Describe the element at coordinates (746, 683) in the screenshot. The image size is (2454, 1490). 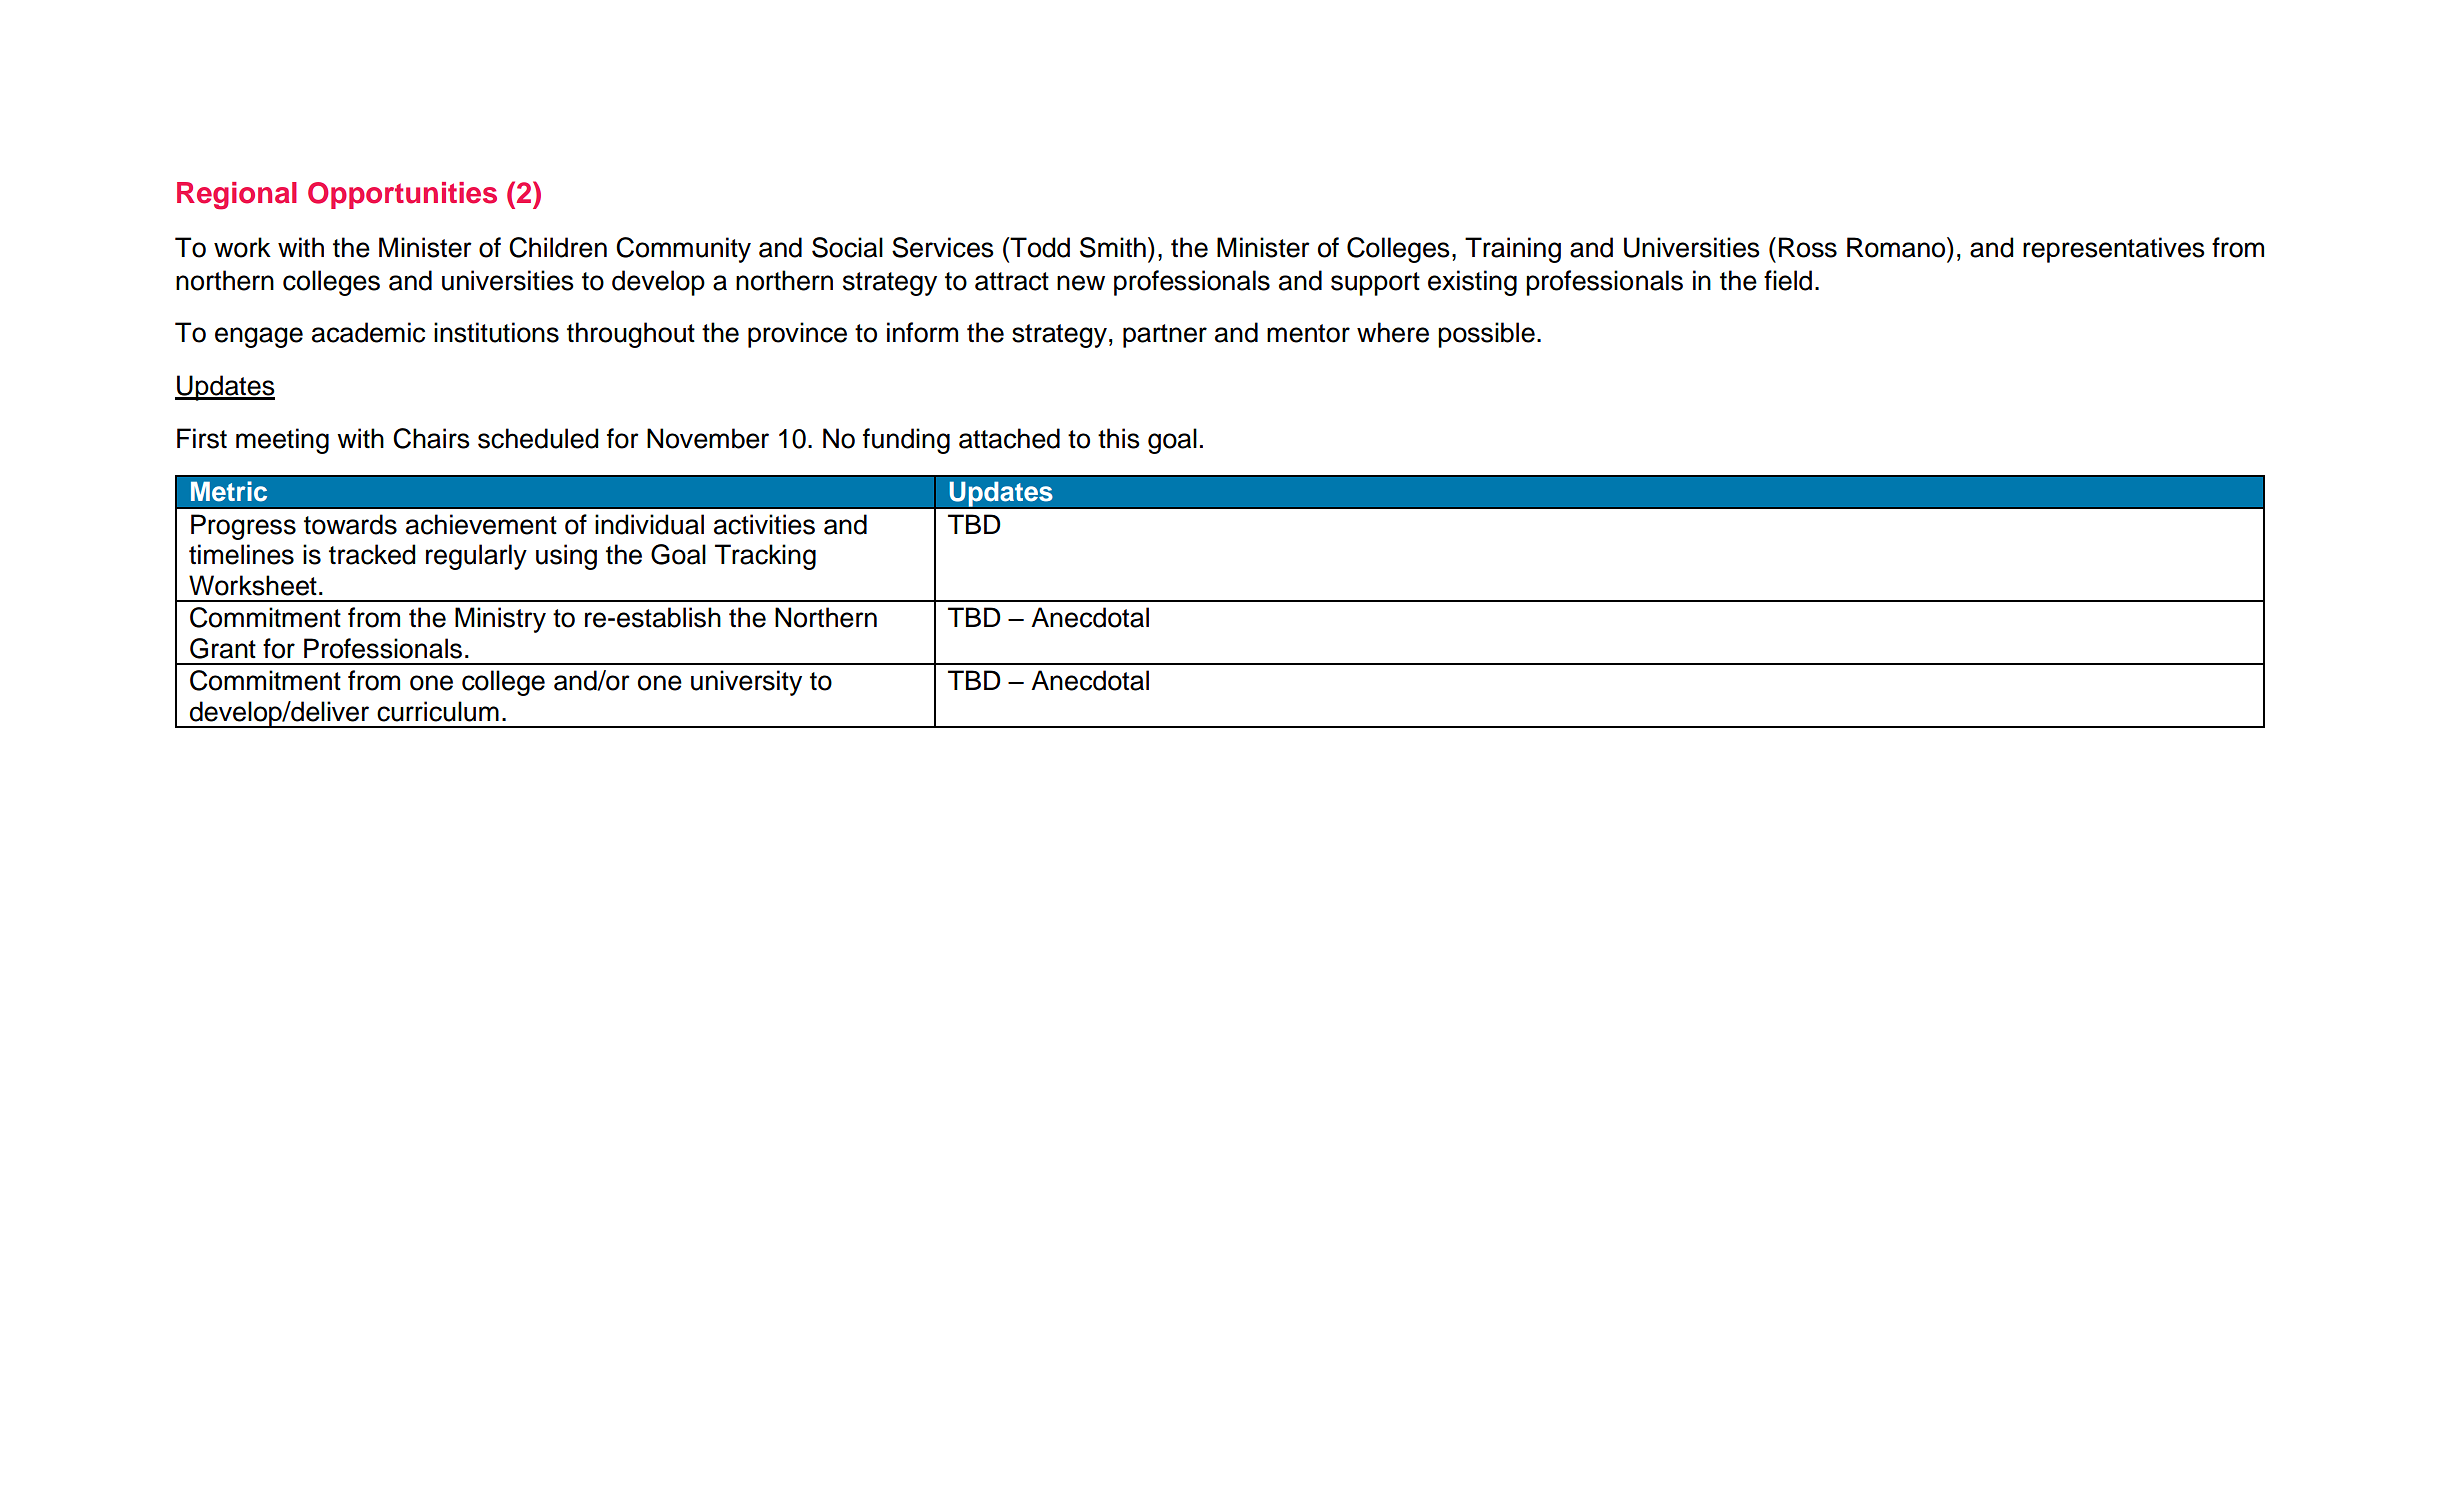
I see `university` at that location.
